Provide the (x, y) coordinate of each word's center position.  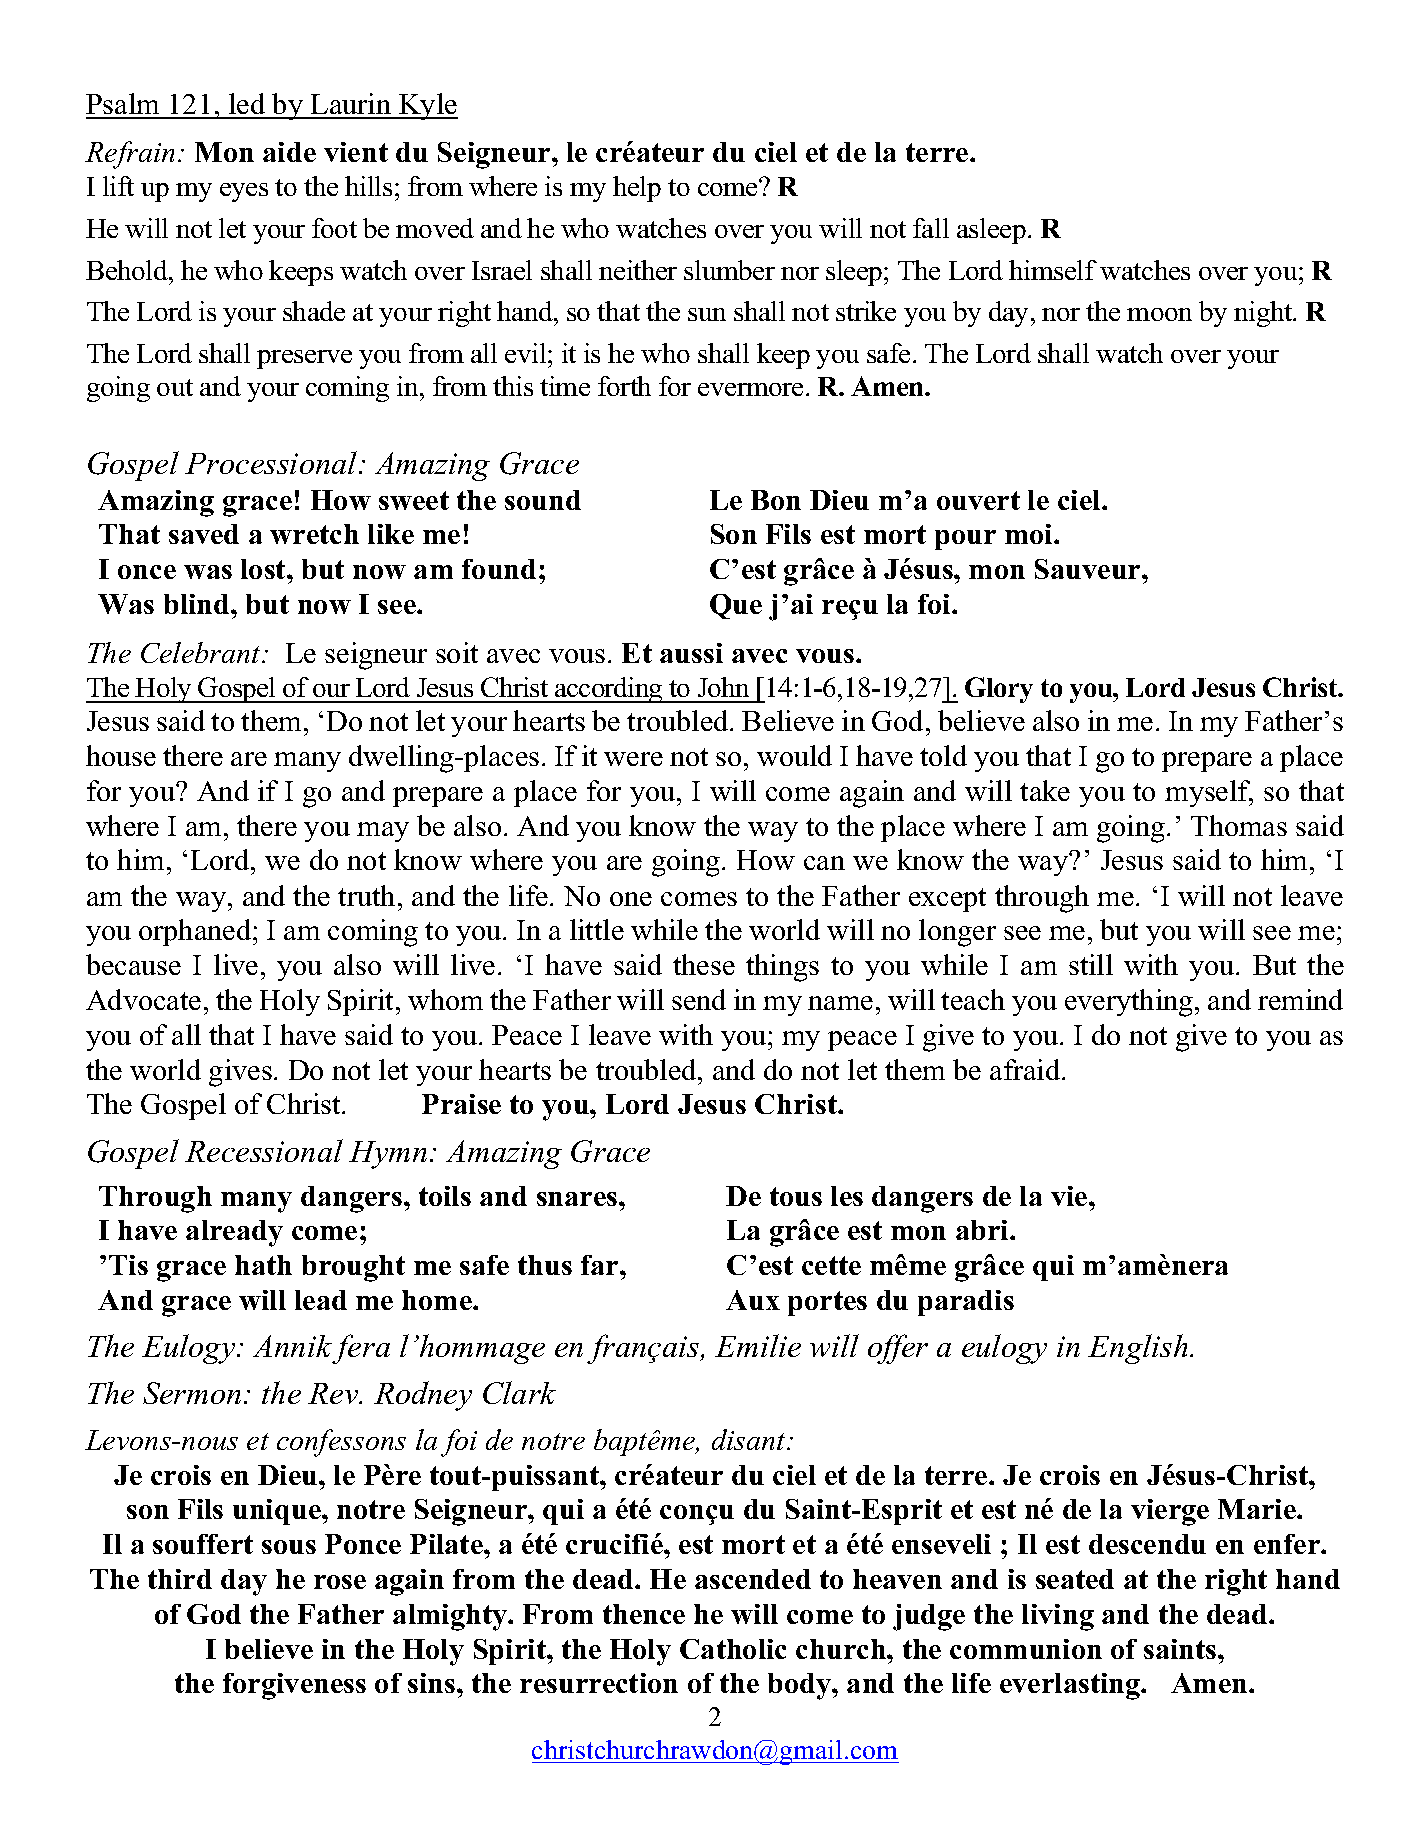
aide (289, 152)
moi (1030, 534)
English (1139, 1349)
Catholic (733, 1649)
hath (263, 1265)
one (631, 899)
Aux (753, 1300)
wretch (314, 534)
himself (1053, 270)
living (1058, 1617)
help (637, 189)
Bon (776, 500)
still (1091, 964)
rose (340, 1582)
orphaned (196, 932)
